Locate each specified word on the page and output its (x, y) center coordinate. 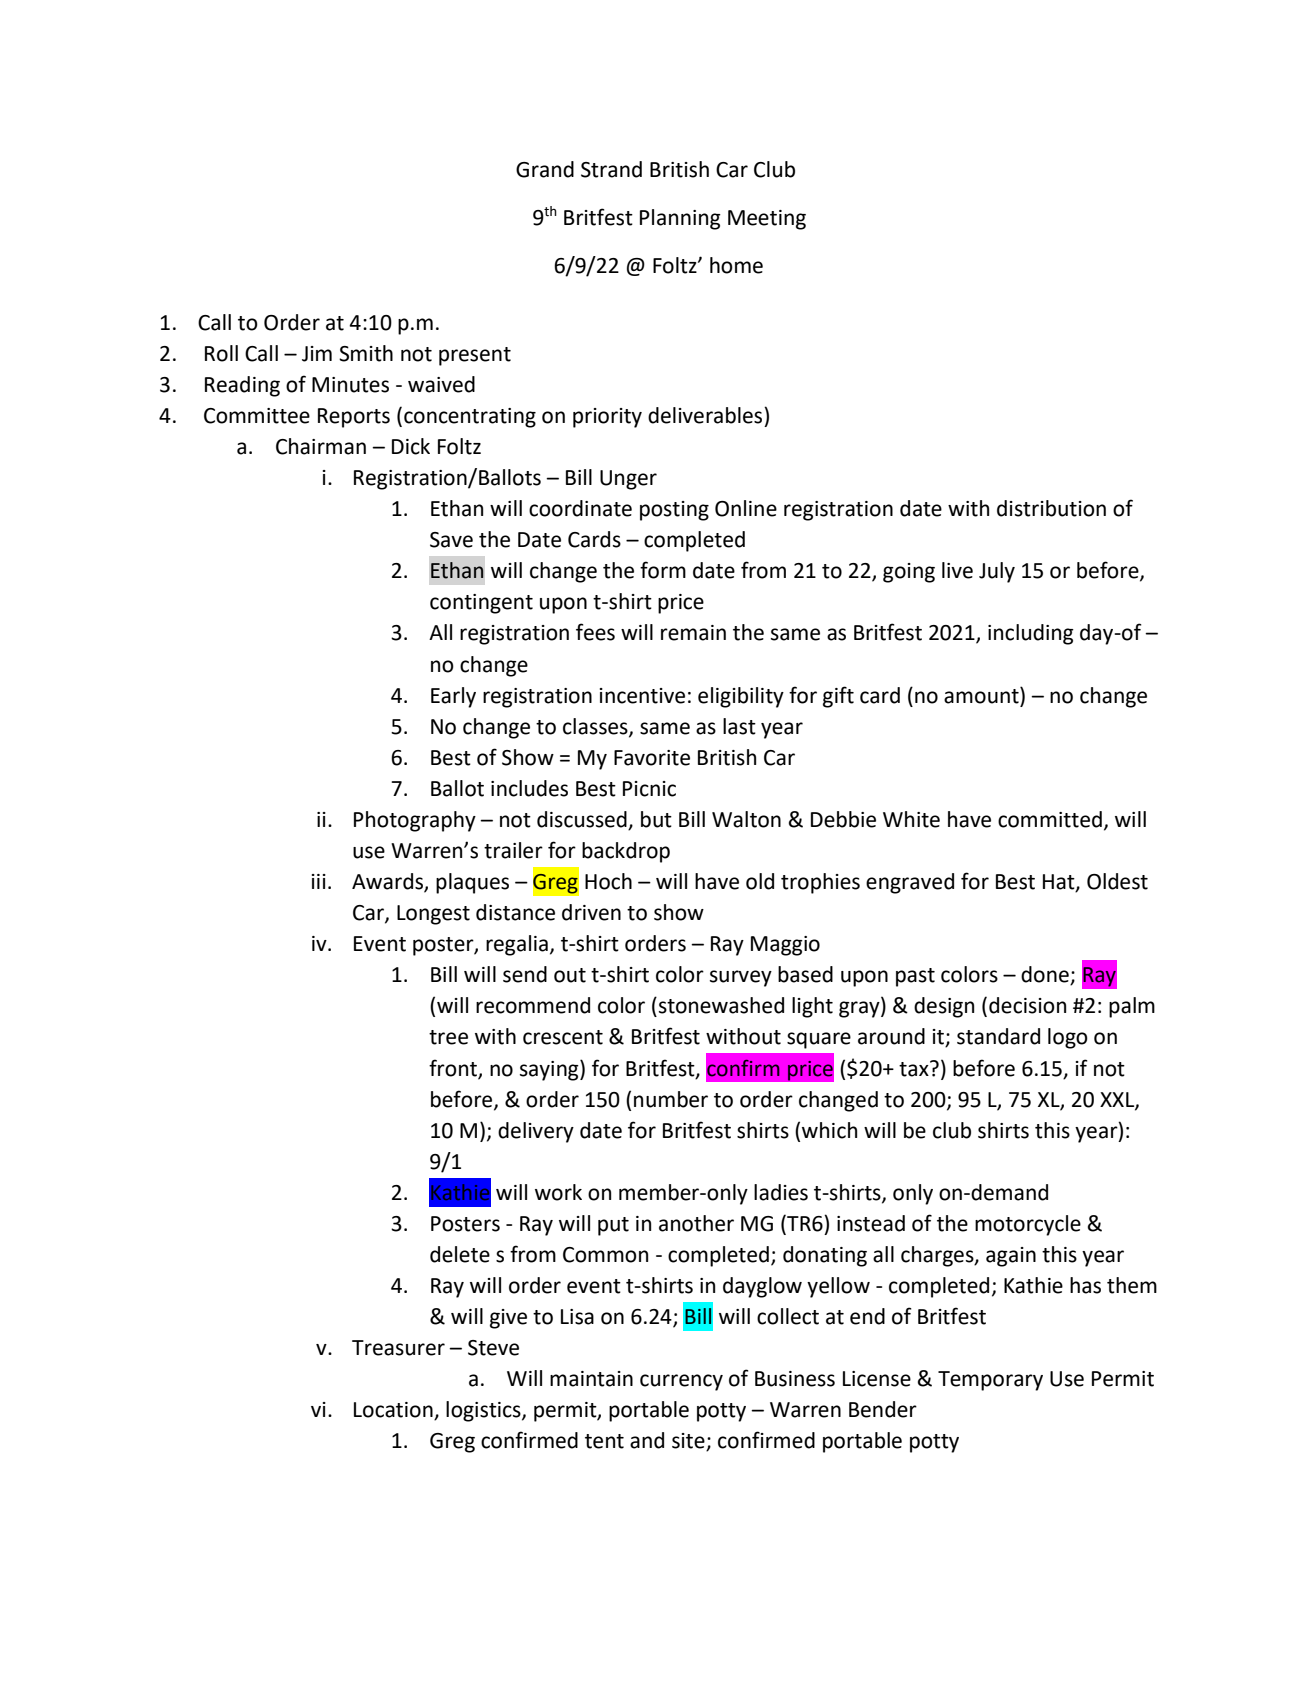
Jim (317, 354)
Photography (415, 821)
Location (394, 1411)
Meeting (767, 220)
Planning (680, 219)
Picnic (649, 789)
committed (1050, 819)
